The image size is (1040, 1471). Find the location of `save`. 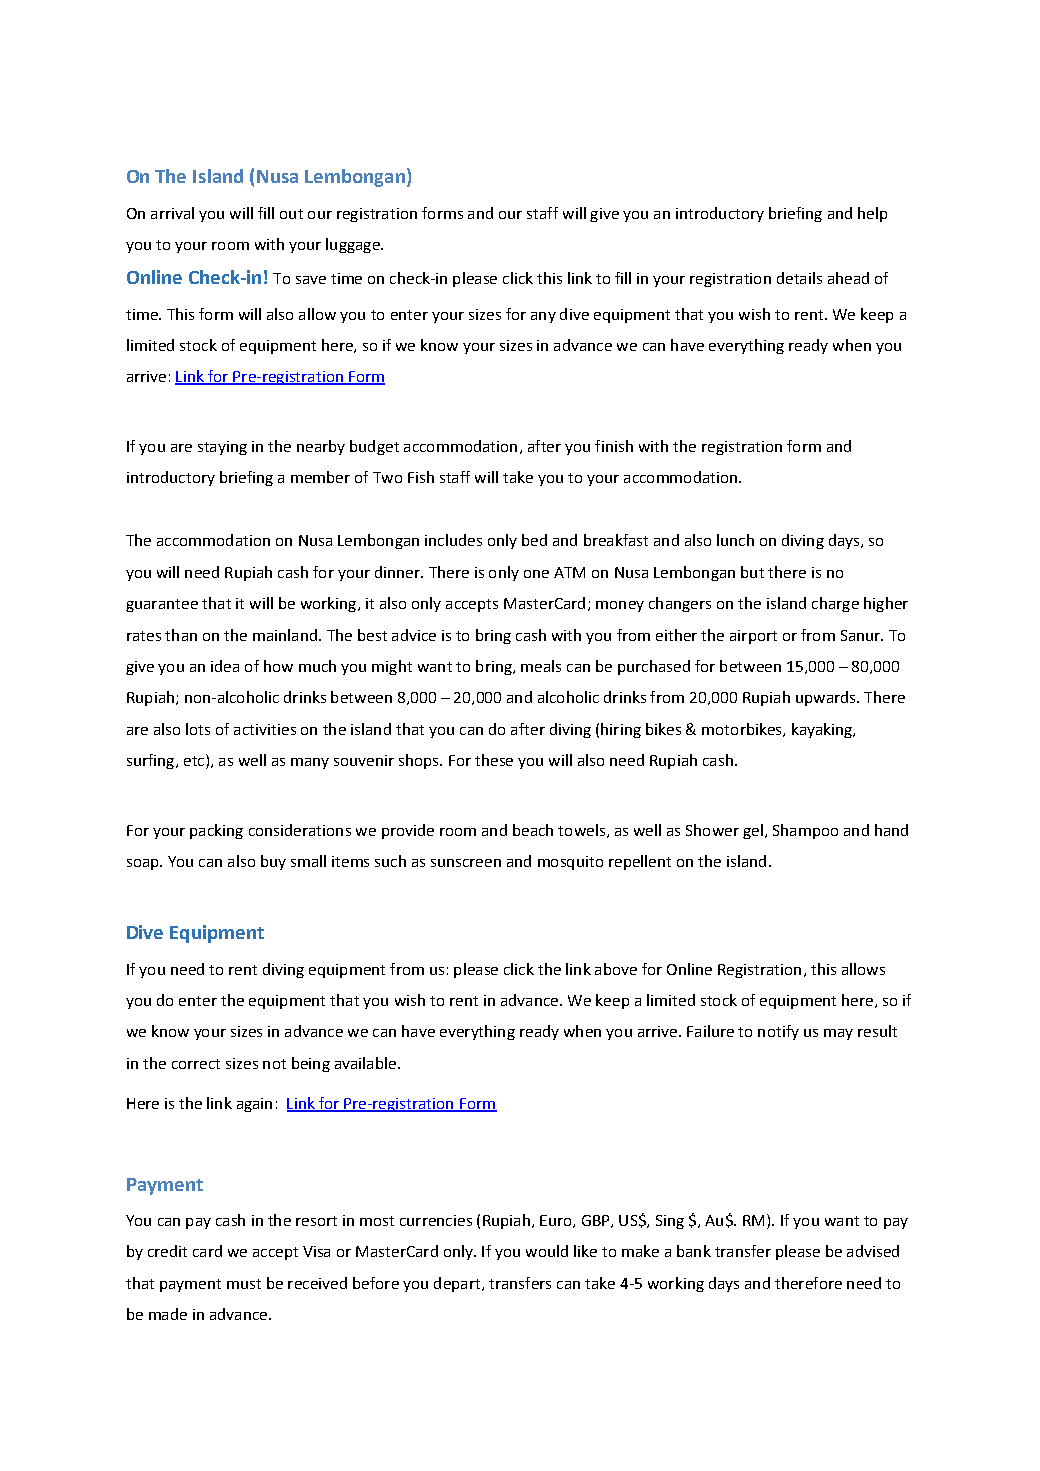

save is located at coordinates (311, 280).
